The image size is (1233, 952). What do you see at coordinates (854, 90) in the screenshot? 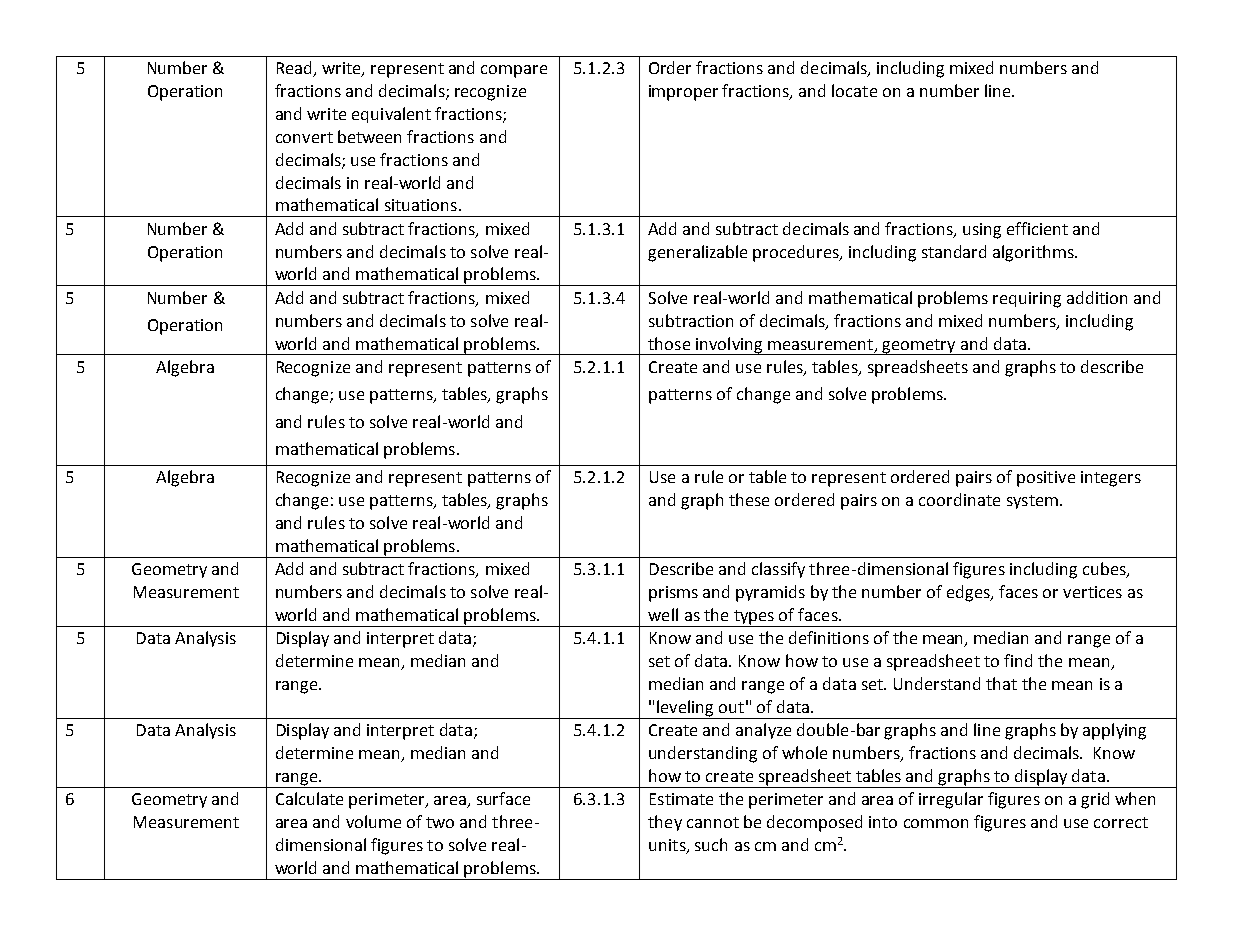
I see `locate` at bounding box center [854, 90].
